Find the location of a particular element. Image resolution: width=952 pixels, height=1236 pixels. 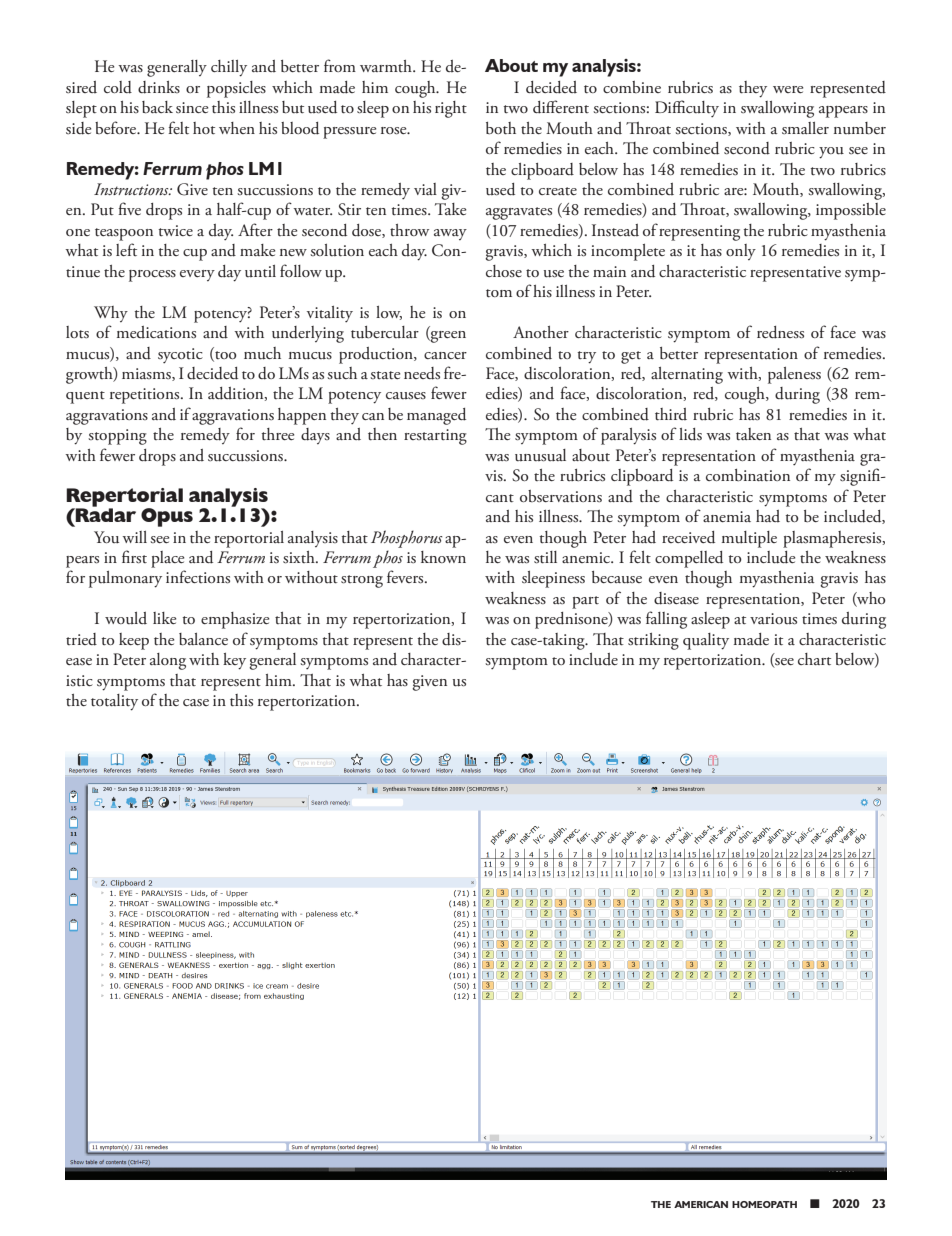

restarting is located at coordinates (435, 437).
